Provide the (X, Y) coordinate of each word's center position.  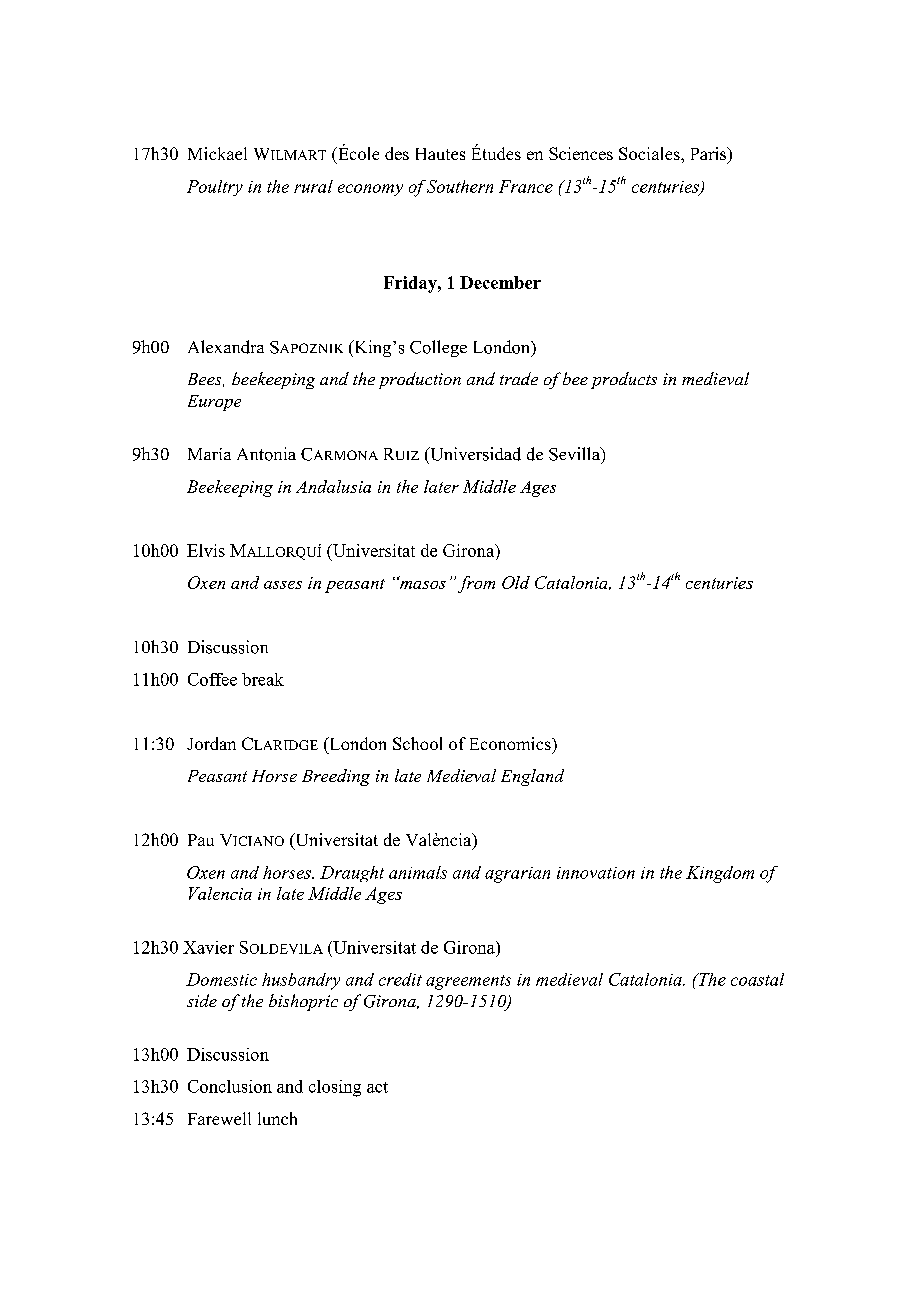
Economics (511, 743)
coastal (757, 979)
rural (313, 186)
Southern (460, 186)
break (263, 679)
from (476, 584)
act (377, 1087)
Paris (710, 155)
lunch (277, 1118)
